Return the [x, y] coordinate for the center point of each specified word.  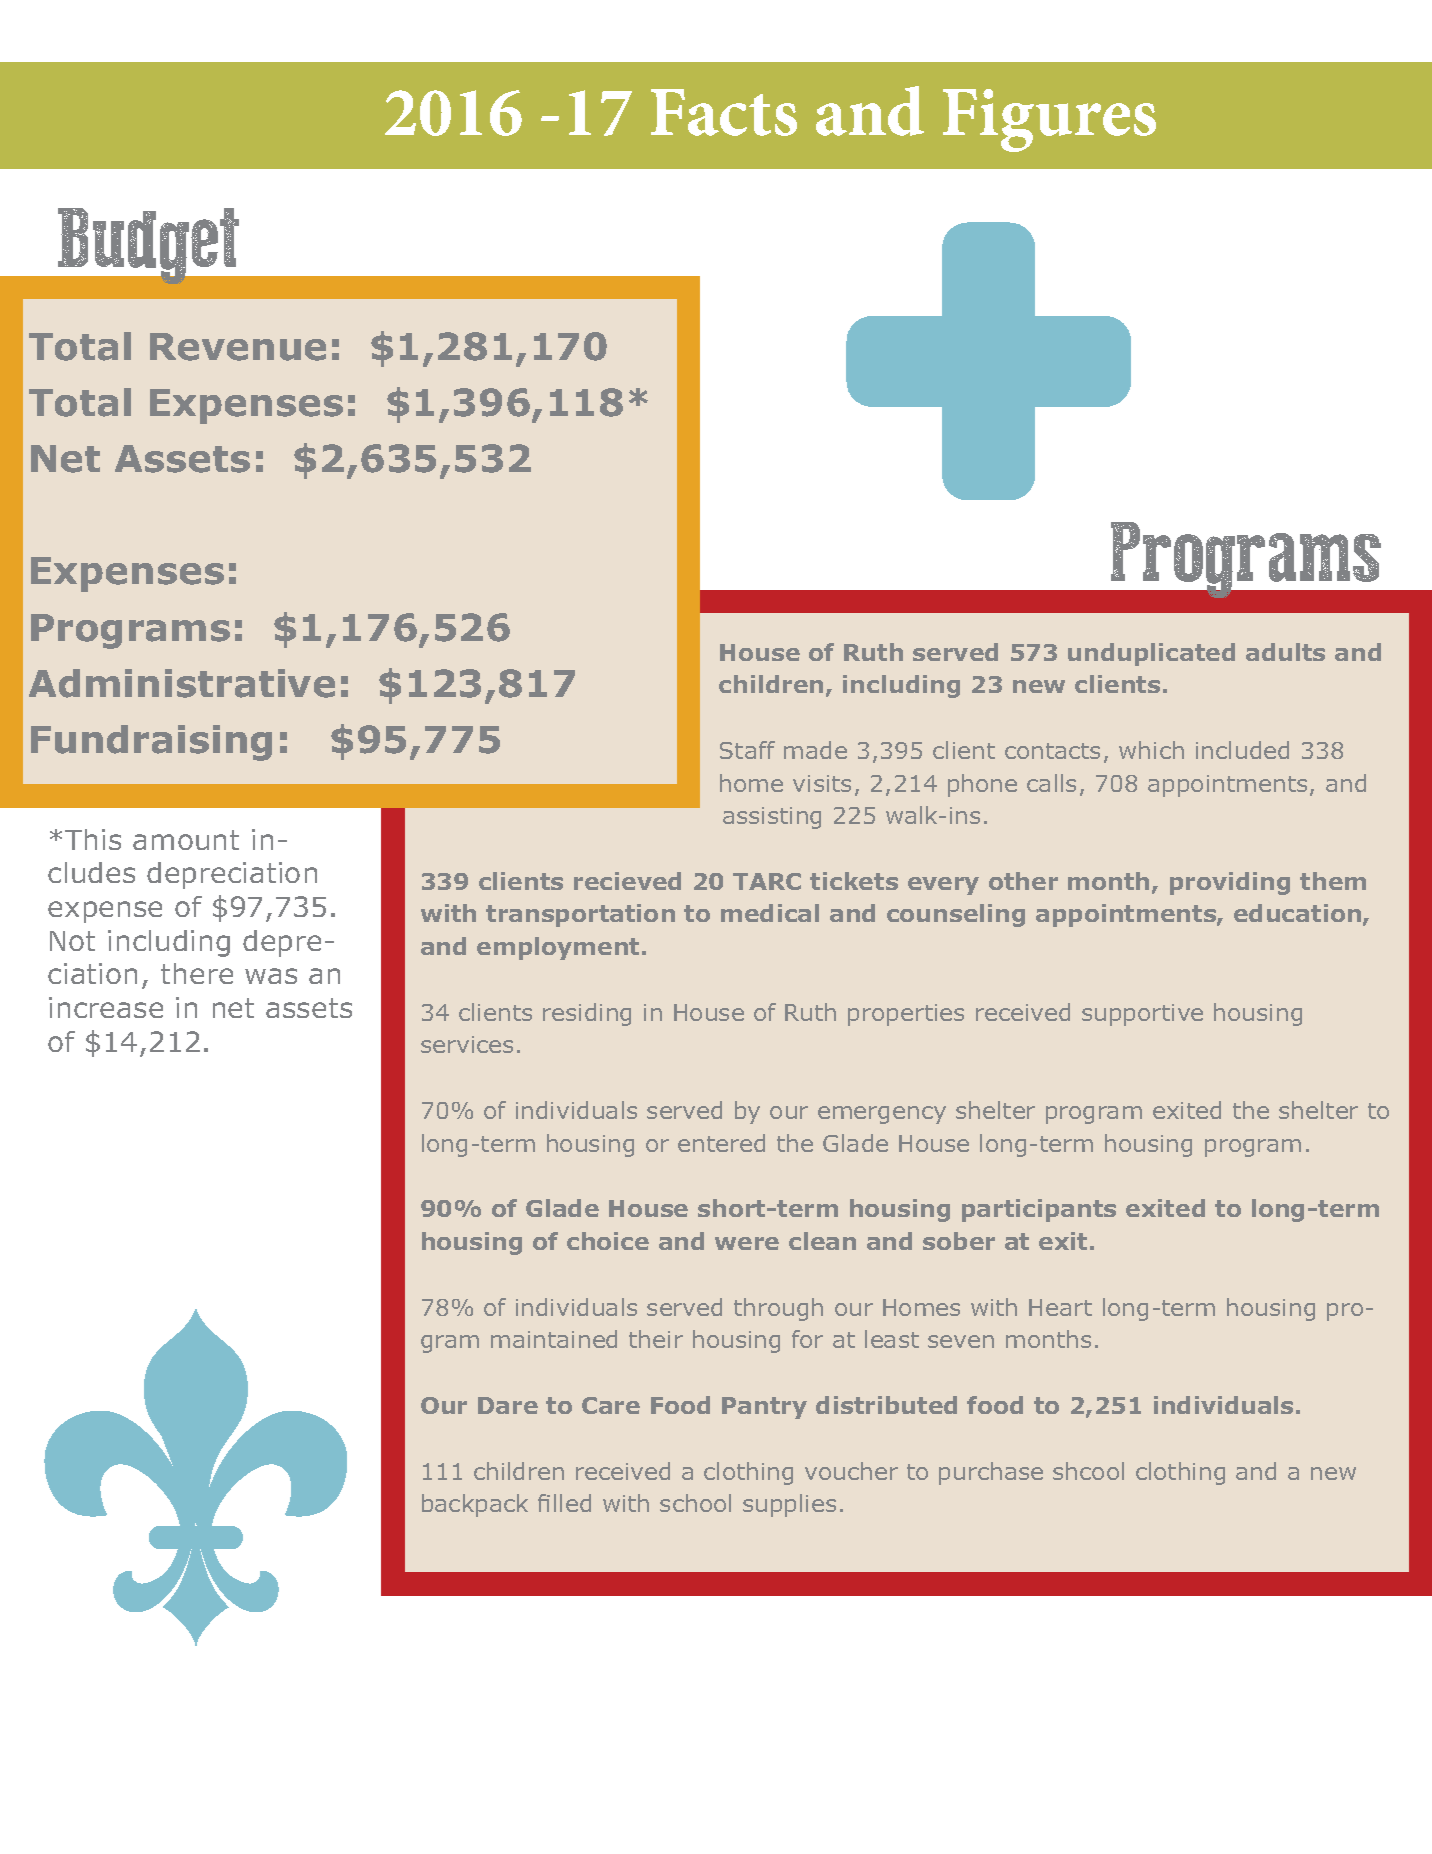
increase [106, 1007]
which [1151, 750]
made [815, 750]
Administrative [182, 683]
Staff [747, 750]
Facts [724, 112]
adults [1285, 652]
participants [1039, 1210]
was [271, 976]
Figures [1049, 120]
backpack [475, 1505]
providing [1230, 883]
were [747, 1243]
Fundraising [151, 743]
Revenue [238, 347]
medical [770, 913]
